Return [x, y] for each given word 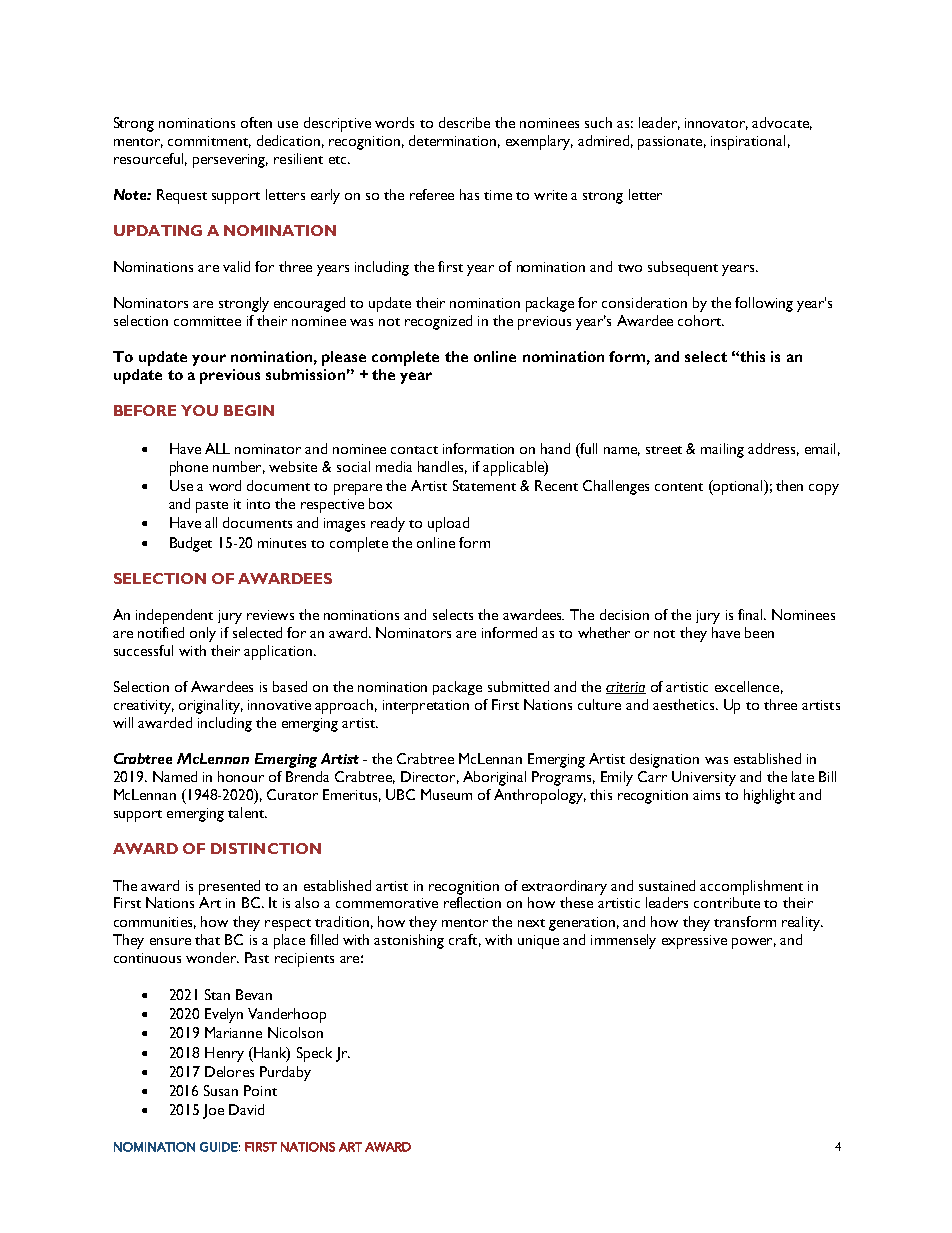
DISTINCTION [266, 848]
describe [464, 122]
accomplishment [751, 887]
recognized [438, 322]
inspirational [748, 142]
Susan [221, 1090]
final [751, 614]
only [203, 634]
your [209, 360]
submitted [518, 686]
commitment [209, 142]
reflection [472, 902]
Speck [314, 1054]
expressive [694, 942]
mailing [722, 450]
